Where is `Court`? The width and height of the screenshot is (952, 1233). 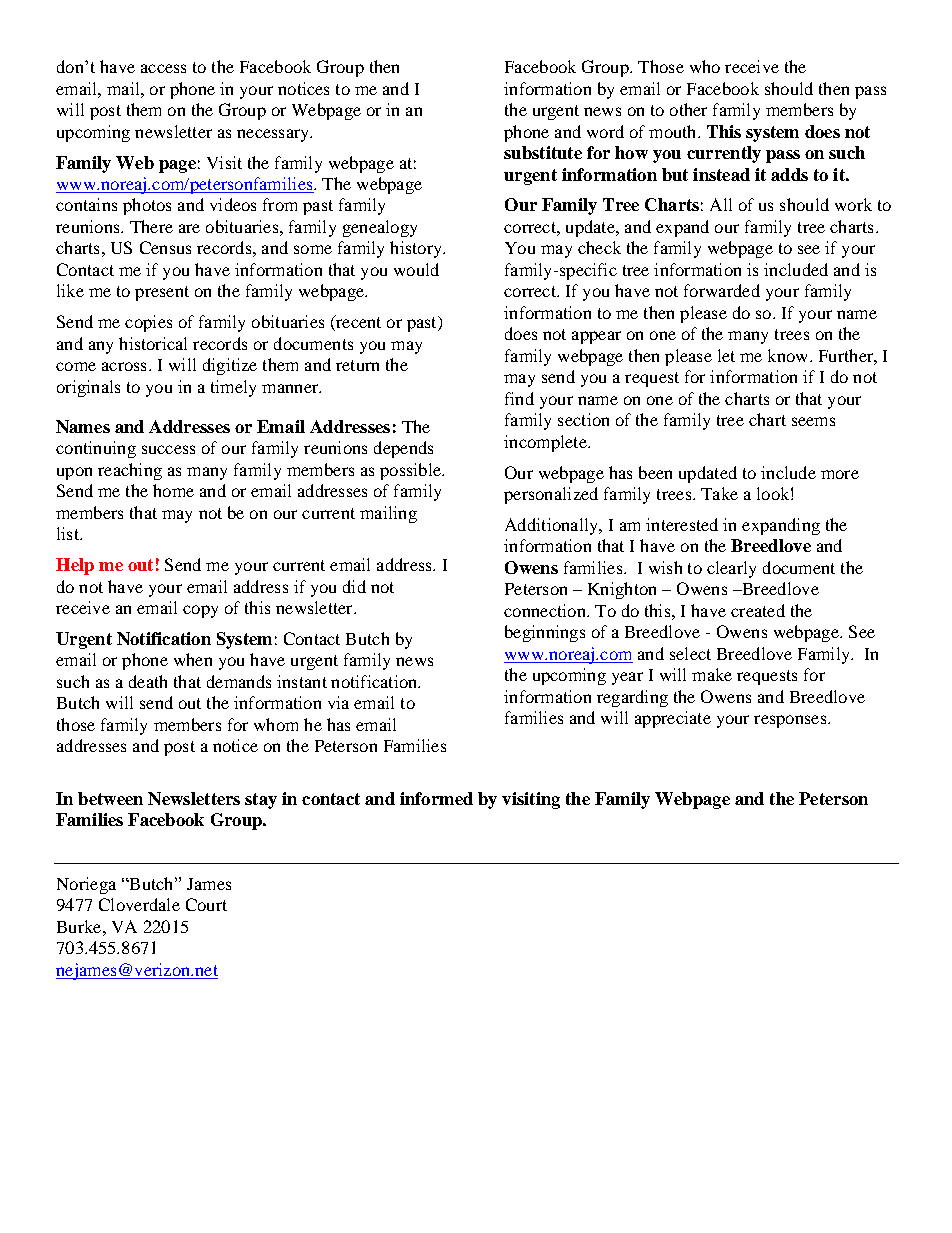
Court is located at coordinates (206, 904).
